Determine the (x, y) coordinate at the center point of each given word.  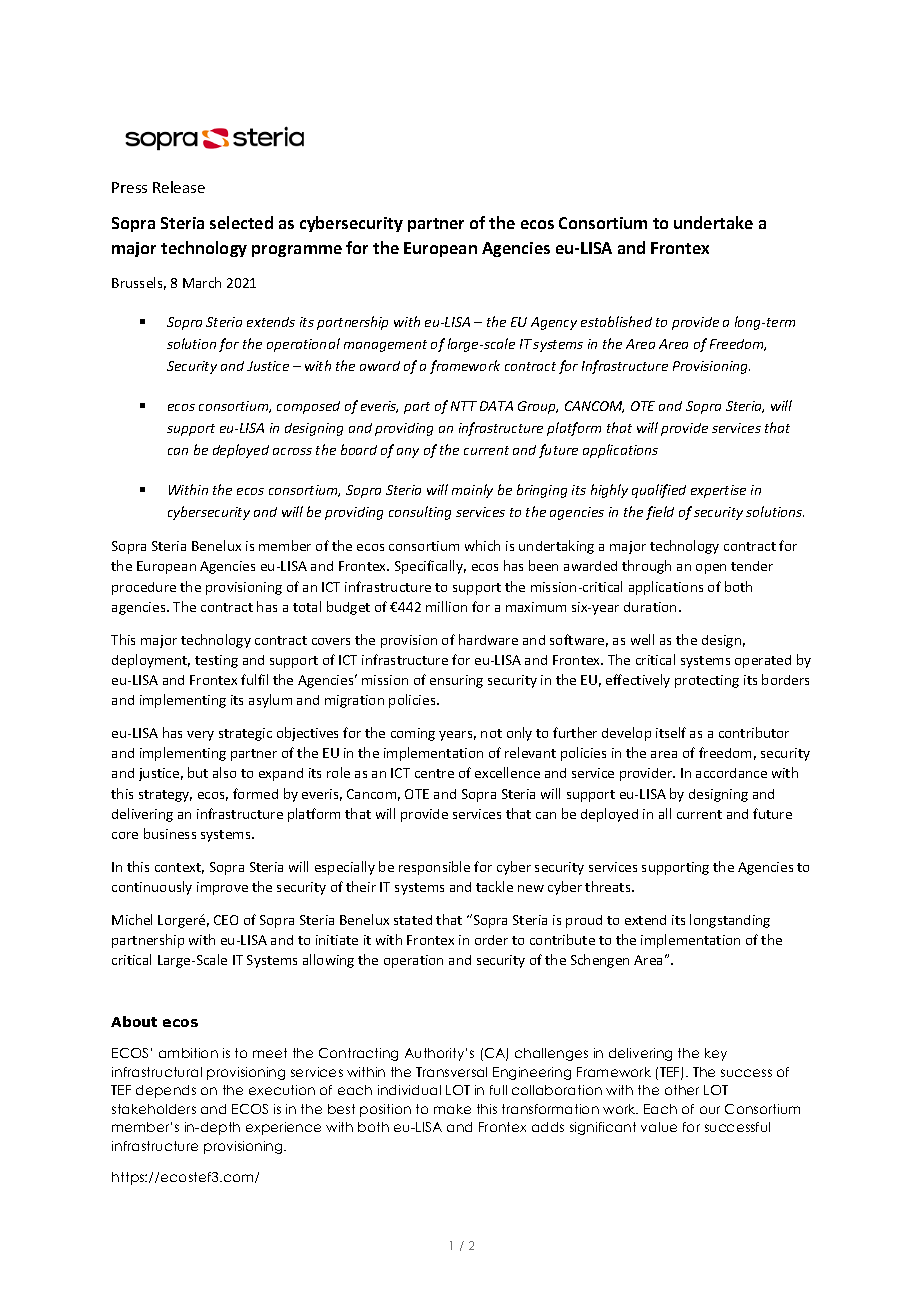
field (660, 513)
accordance (731, 773)
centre (434, 773)
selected (241, 222)
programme (297, 251)
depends (166, 1091)
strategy (165, 796)
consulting (420, 513)
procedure (144, 588)
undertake (713, 222)
